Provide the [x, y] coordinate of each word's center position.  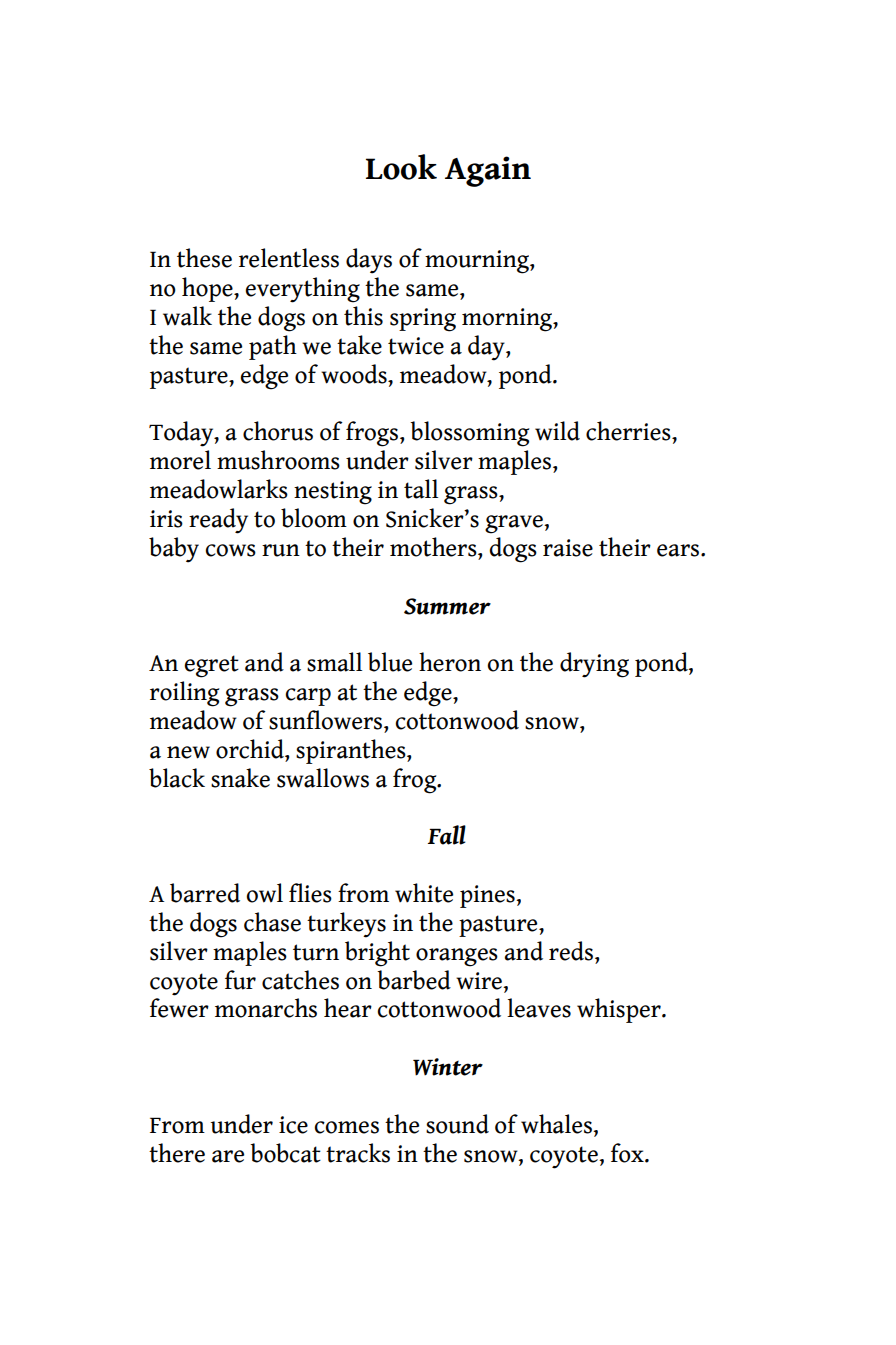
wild [557, 431]
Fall [447, 835]
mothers [434, 547]
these [204, 258]
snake [240, 778]
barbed [414, 980]
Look [401, 167]
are [228, 1156]
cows [230, 550]
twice [416, 346]
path [273, 347]
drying [594, 665]
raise [568, 548]
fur [240, 980]
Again [488, 171]
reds [571, 951]
